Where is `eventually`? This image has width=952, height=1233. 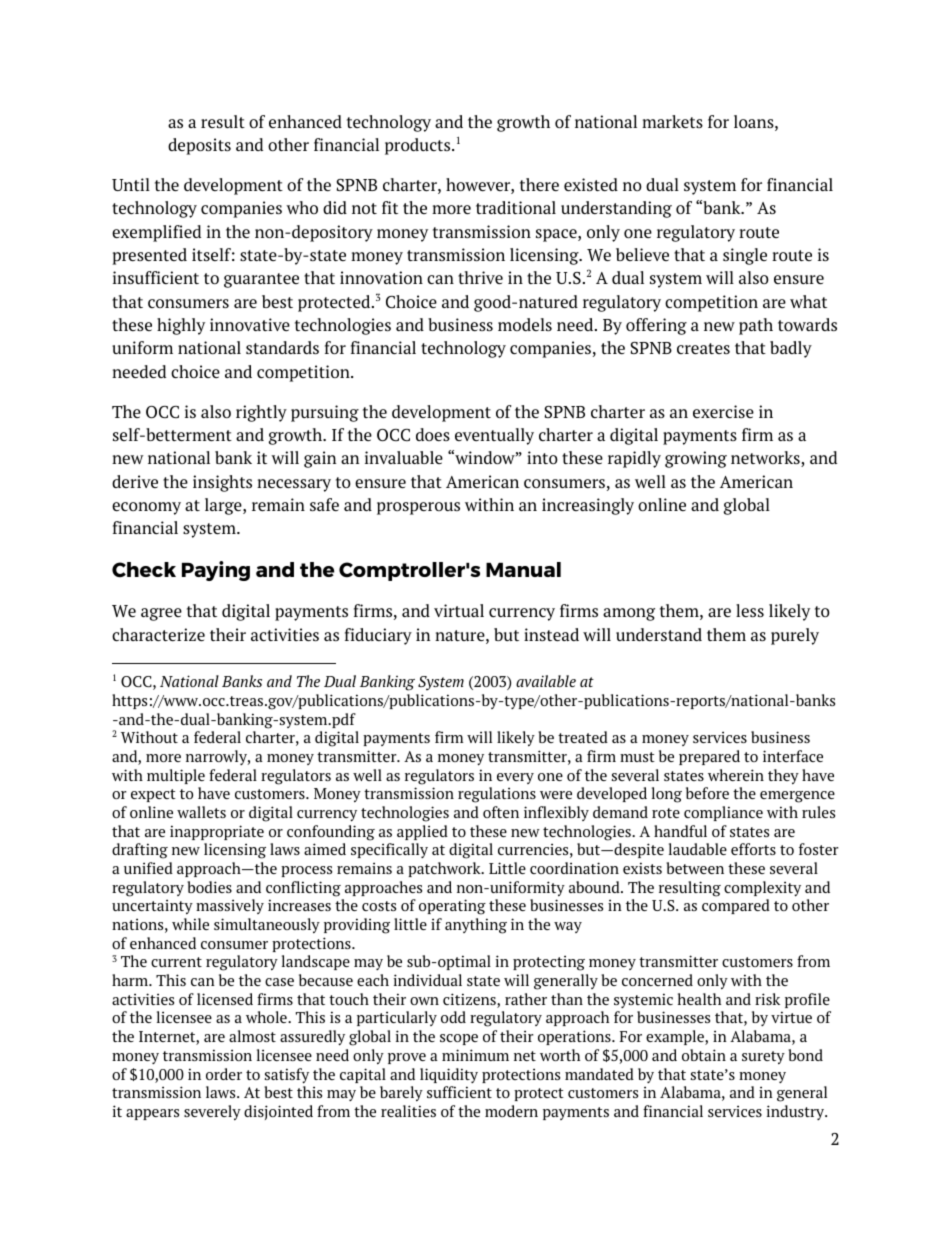
eventually is located at coordinates (494, 436).
